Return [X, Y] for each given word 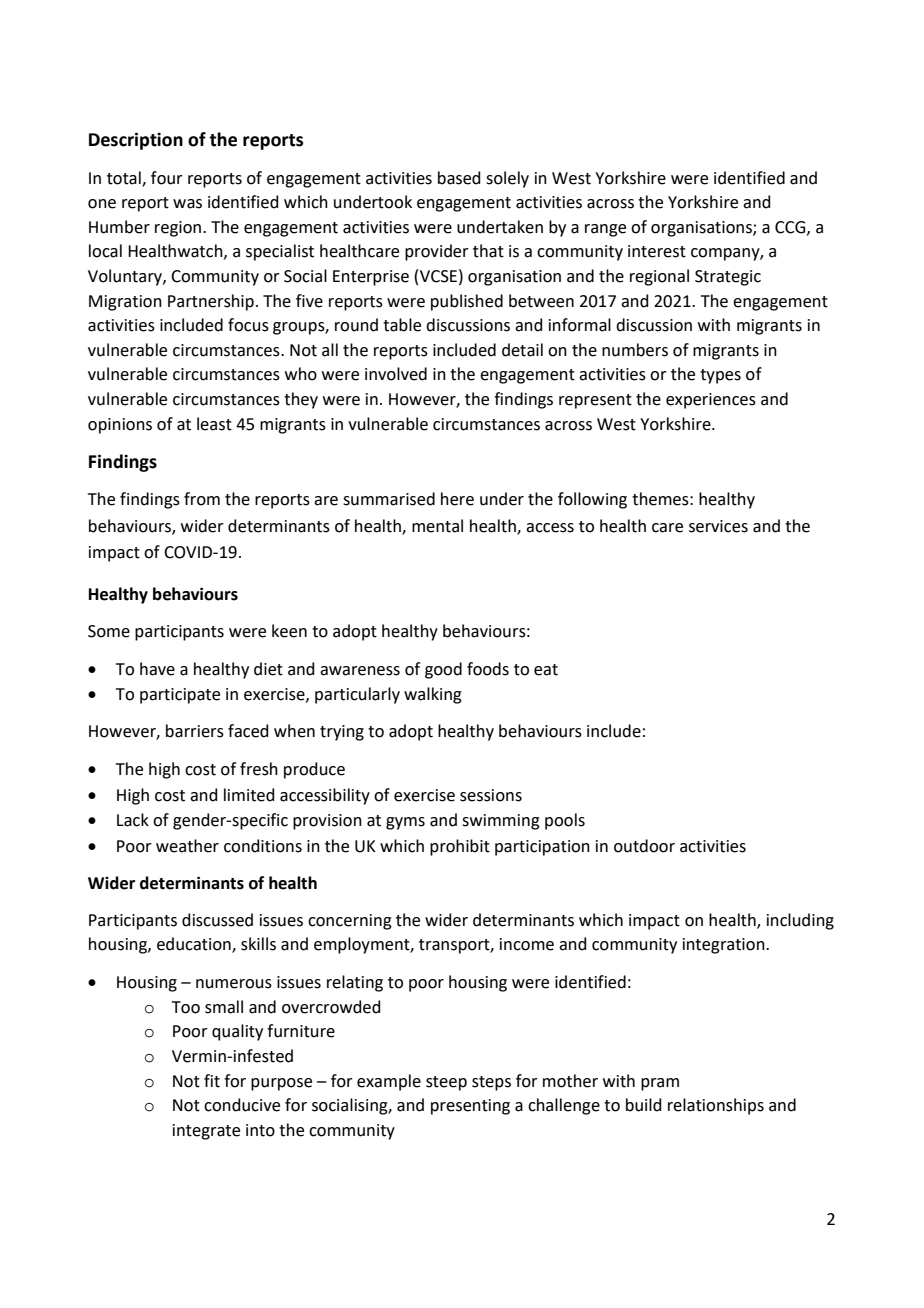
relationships [716, 1106]
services [718, 526]
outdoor [644, 846]
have [157, 669]
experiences [711, 401]
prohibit [460, 847]
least [214, 424]
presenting [470, 1107]
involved [396, 374]
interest [657, 251]
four [167, 178]
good [443, 670]
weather [187, 846]
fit [212, 1081]
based [459, 178]
